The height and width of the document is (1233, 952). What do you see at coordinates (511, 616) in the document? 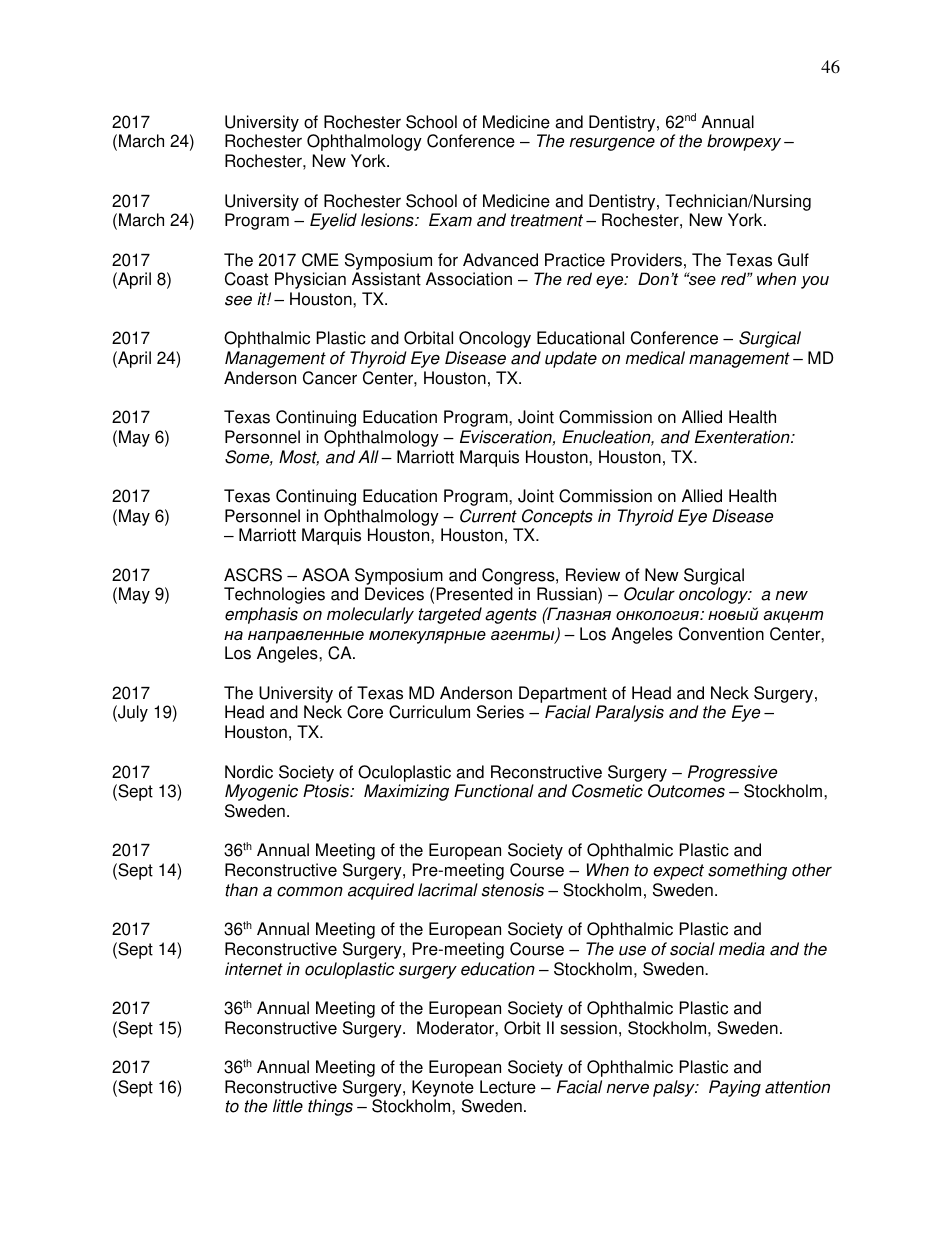
I see `agents` at bounding box center [511, 616].
